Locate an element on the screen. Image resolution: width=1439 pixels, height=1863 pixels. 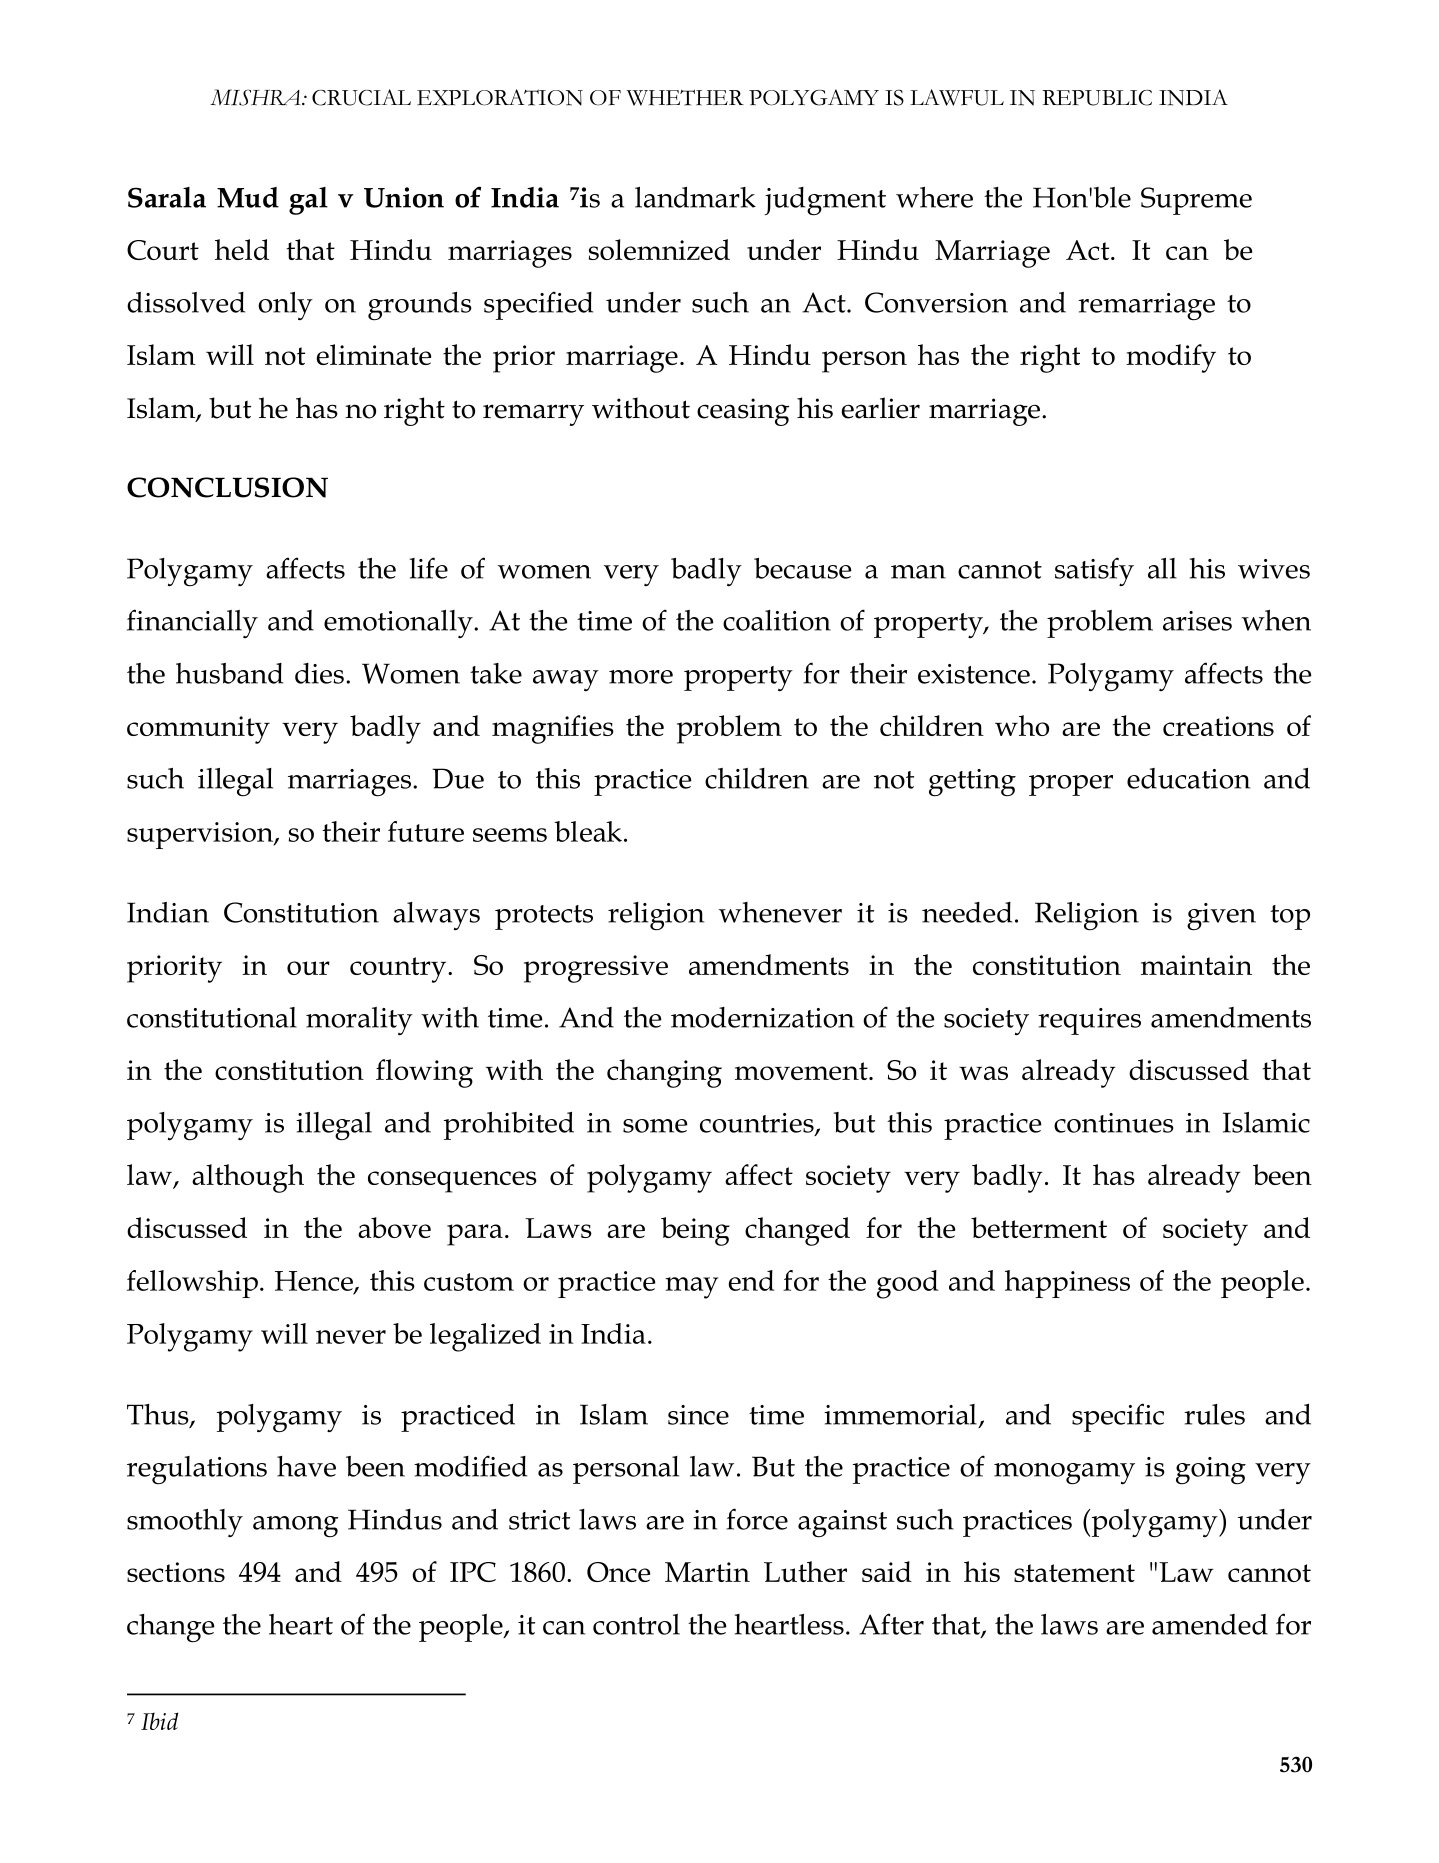
Hence is located at coordinates (315, 1282).
